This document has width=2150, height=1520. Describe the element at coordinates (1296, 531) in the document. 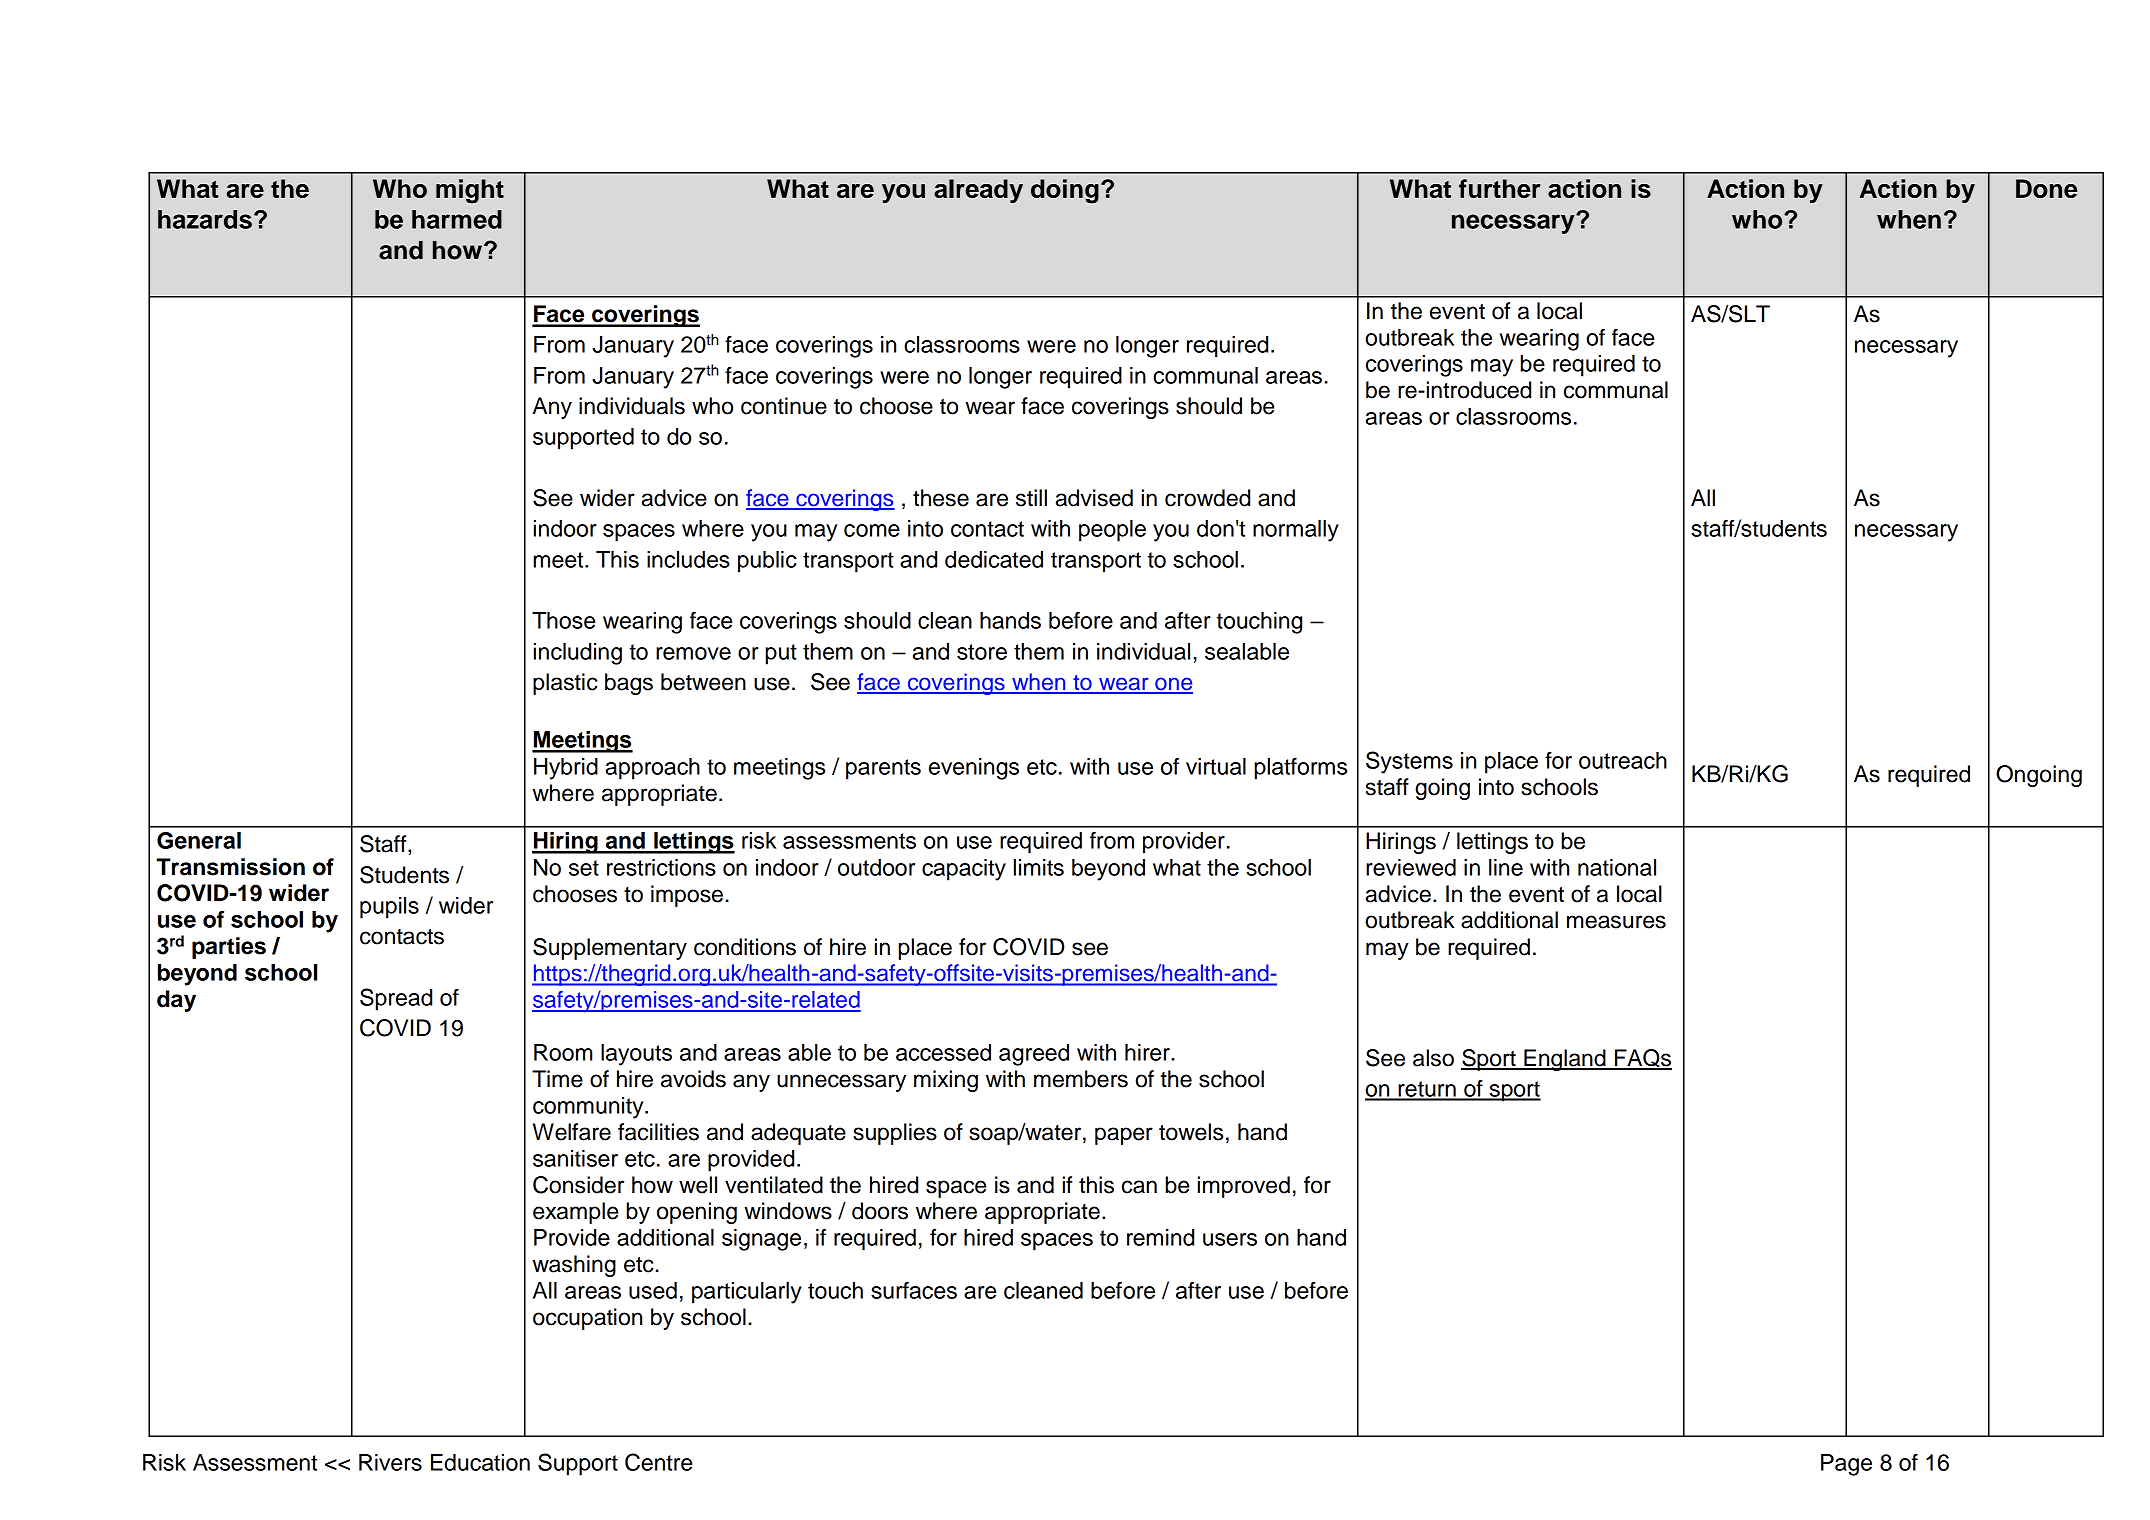

I see `normally` at that location.
